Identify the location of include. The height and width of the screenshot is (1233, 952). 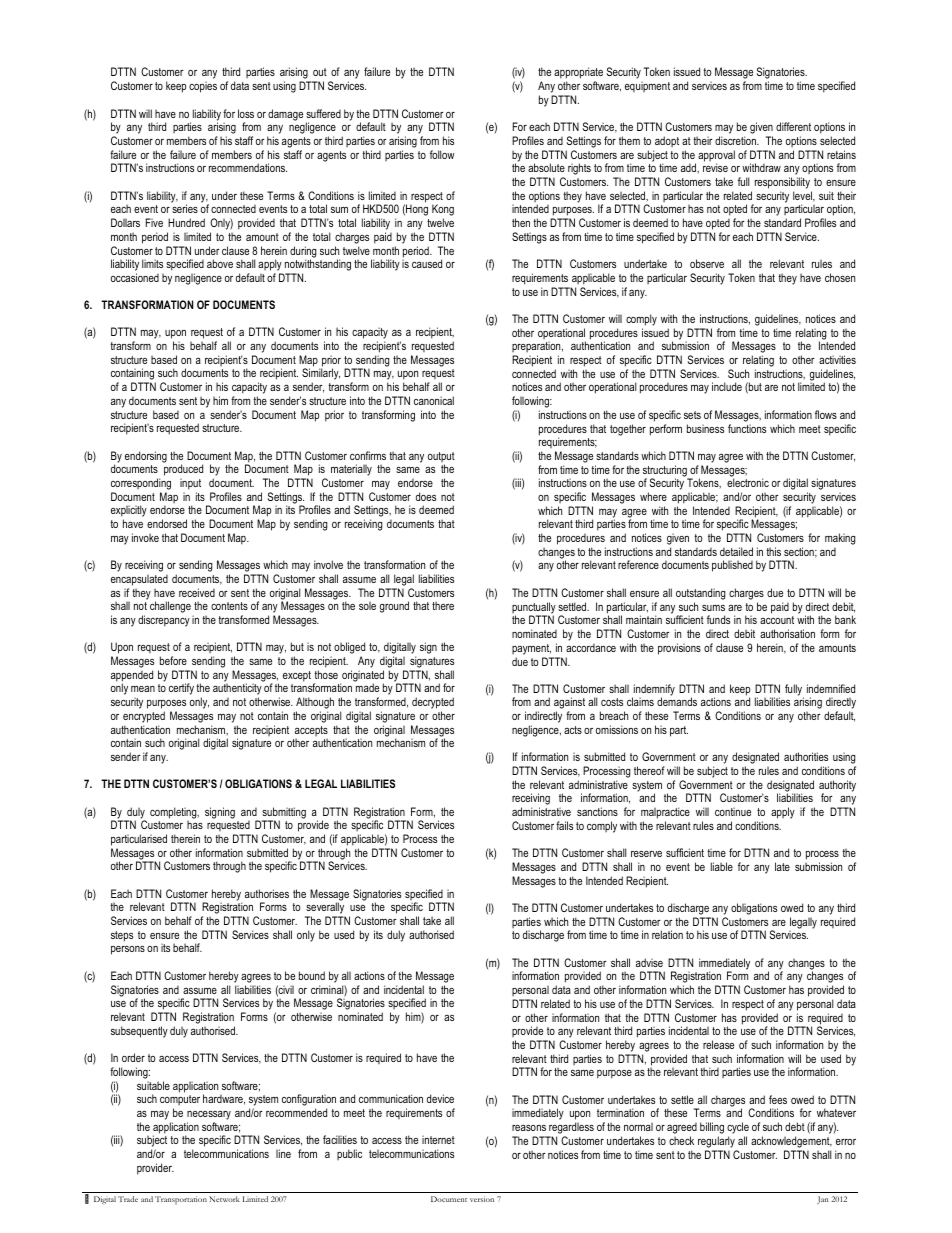
(727, 386).
